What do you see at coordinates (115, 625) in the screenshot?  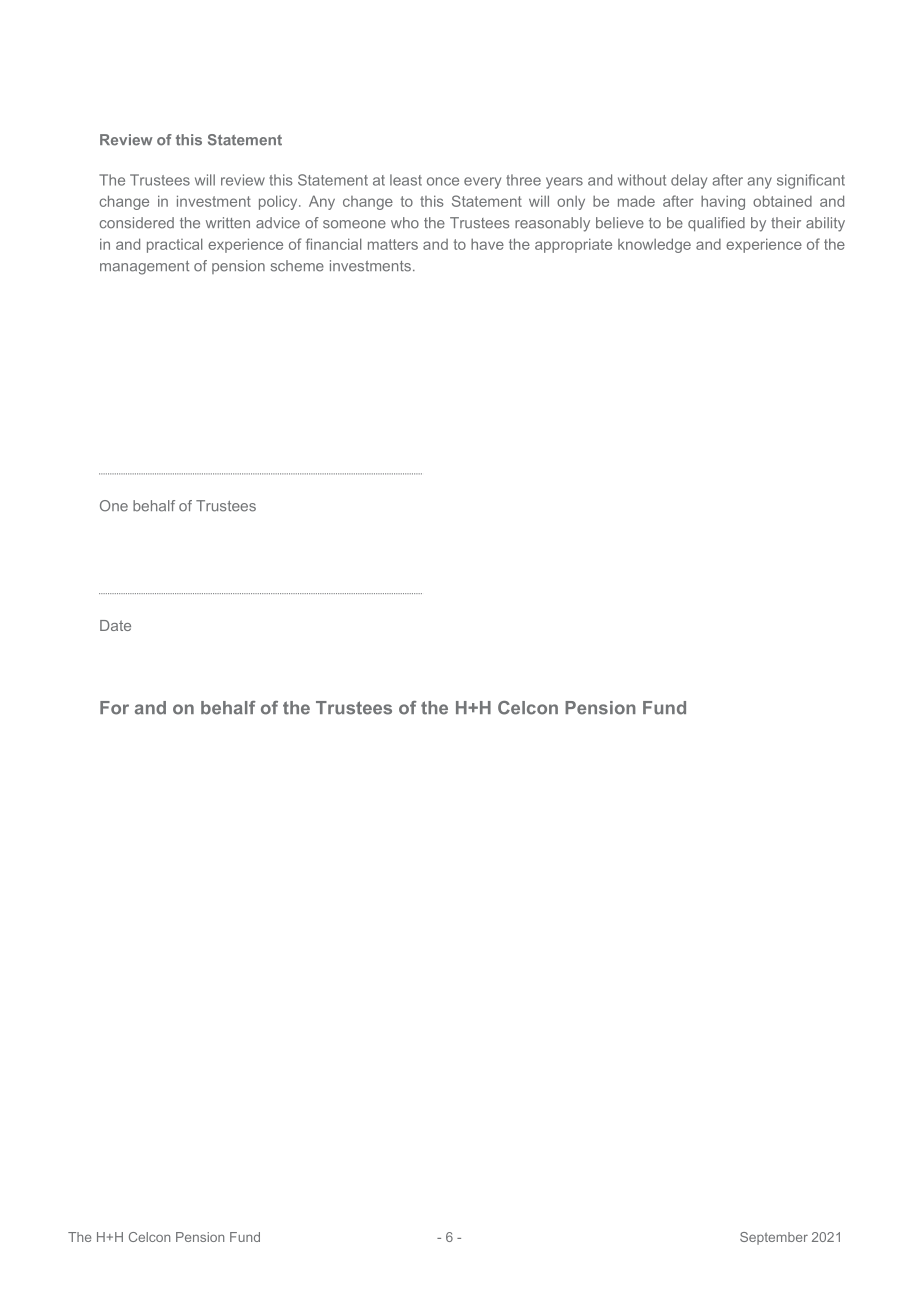 I see `Date` at bounding box center [115, 625].
